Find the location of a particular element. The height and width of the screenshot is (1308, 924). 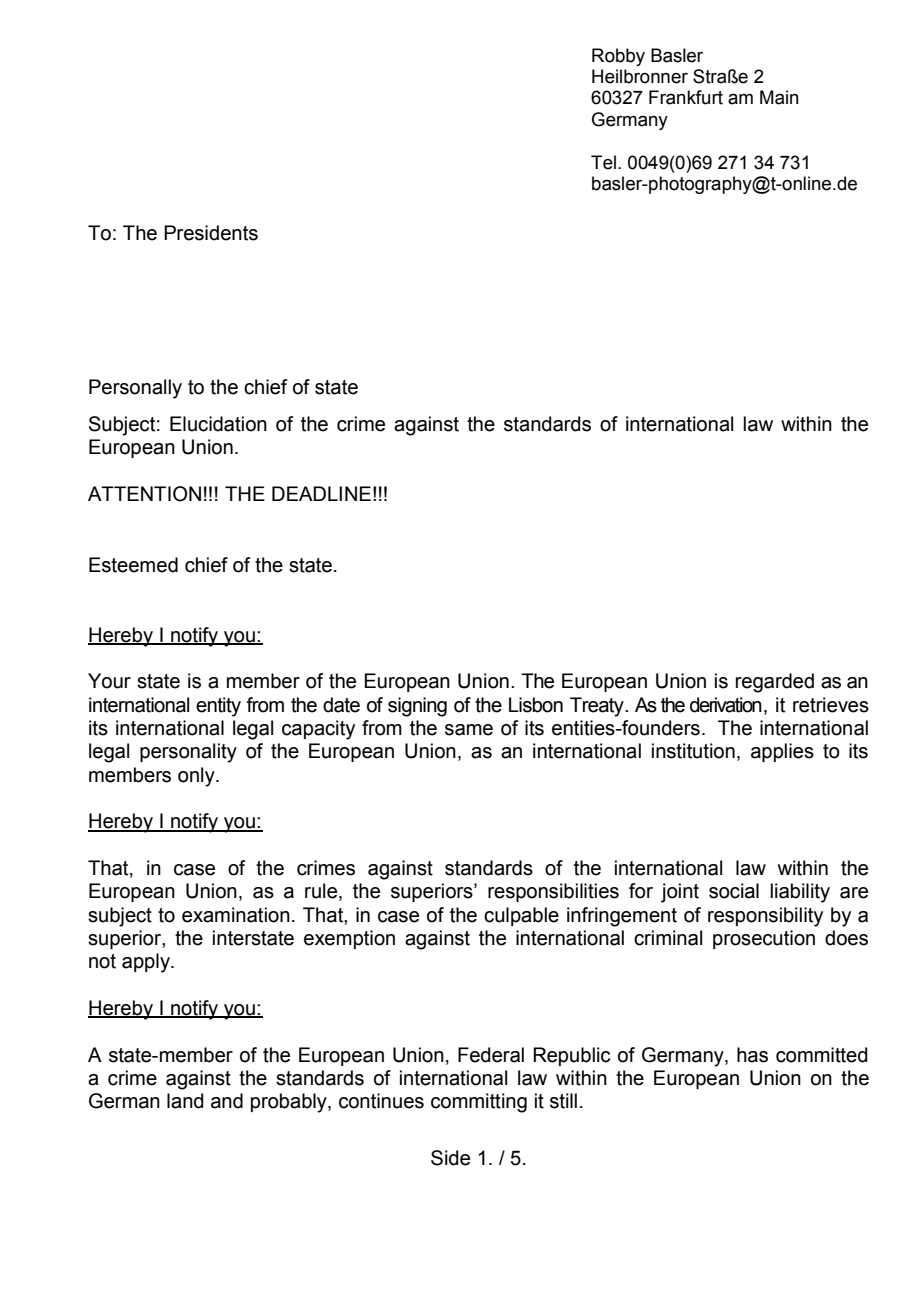

Frankfurt is located at coordinates (686, 97).
